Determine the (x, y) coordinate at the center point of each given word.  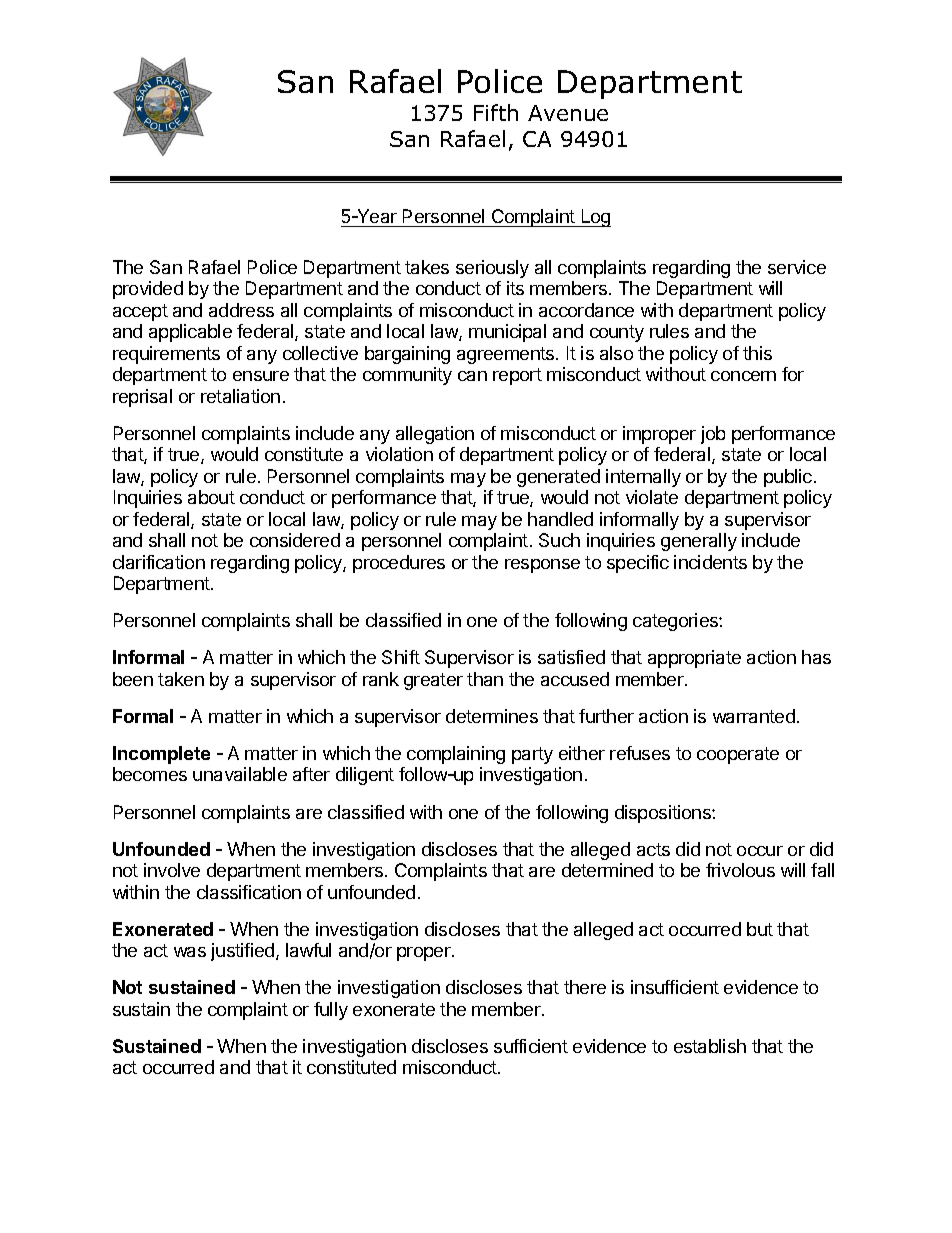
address (241, 310)
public (788, 478)
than (485, 679)
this (757, 353)
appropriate (694, 659)
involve (172, 870)
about (211, 497)
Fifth (496, 112)
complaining (456, 755)
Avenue (568, 113)
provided (148, 290)
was (190, 952)
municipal (507, 333)
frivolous (740, 870)
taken (181, 679)
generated (558, 478)
